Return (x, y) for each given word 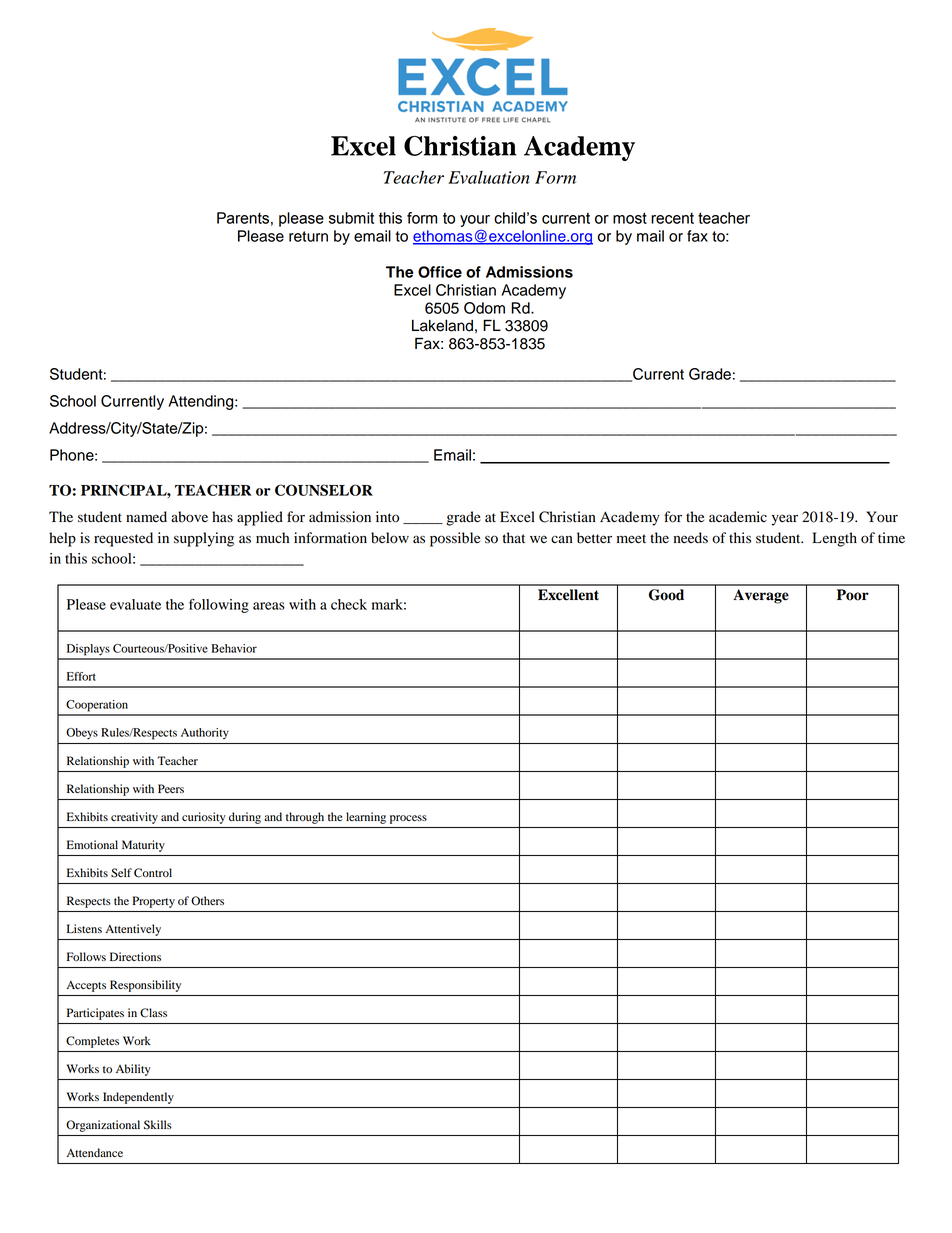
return (308, 236)
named (146, 517)
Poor (853, 595)
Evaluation (489, 177)
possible (455, 539)
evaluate (135, 604)
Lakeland (442, 326)
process (408, 819)
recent (672, 218)
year (785, 520)
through (305, 818)
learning (366, 818)
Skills (158, 1125)
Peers (171, 788)
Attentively (133, 930)
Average (761, 596)
